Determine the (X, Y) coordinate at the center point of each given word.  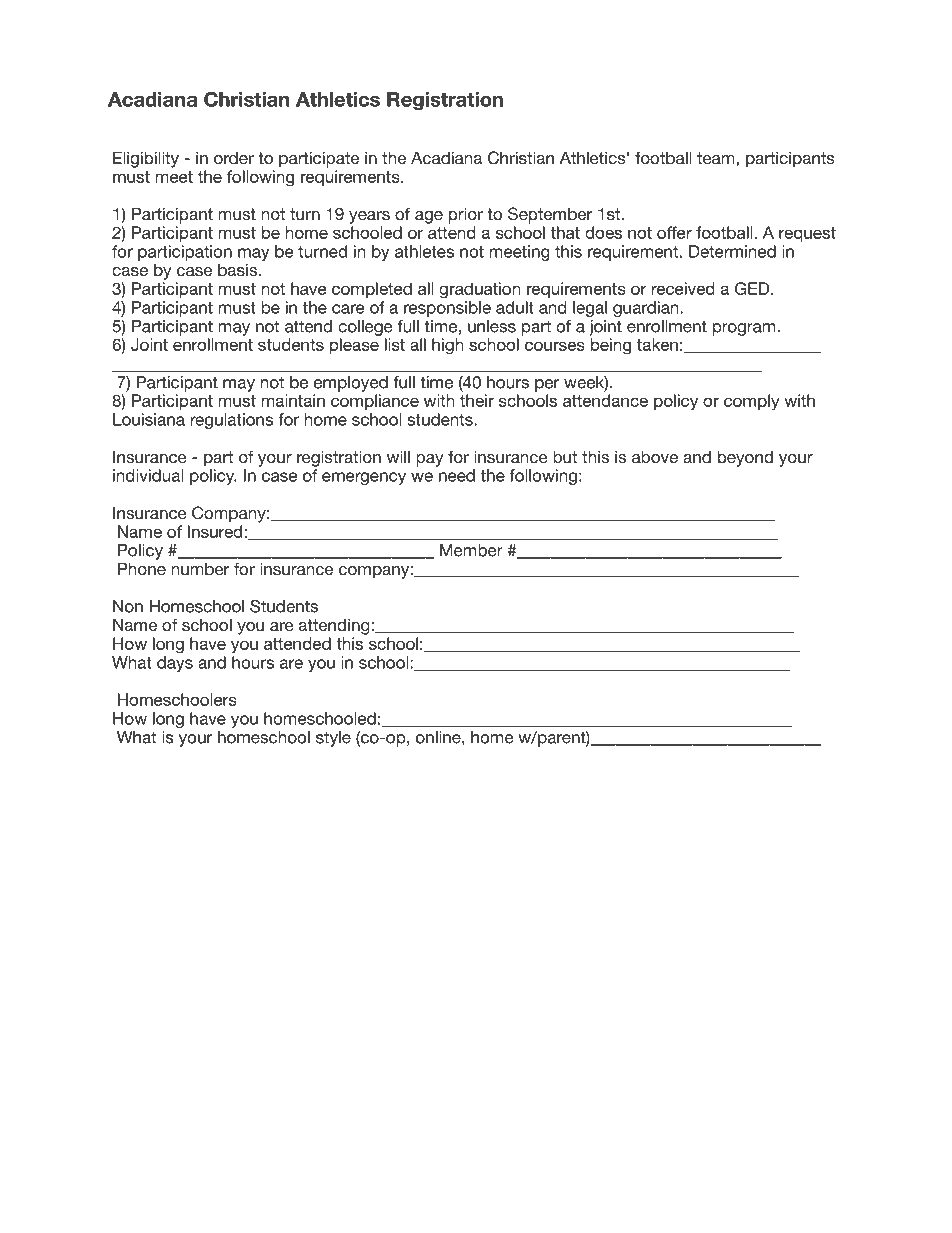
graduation (479, 290)
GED (753, 288)
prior (466, 215)
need (457, 475)
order (234, 157)
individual (148, 475)
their (477, 400)
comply (751, 402)
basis (237, 269)
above (655, 456)
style (333, 739)
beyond (745, 458)
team (717, 158)
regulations (231, 421)
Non (128, 606)
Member (471, 550)
